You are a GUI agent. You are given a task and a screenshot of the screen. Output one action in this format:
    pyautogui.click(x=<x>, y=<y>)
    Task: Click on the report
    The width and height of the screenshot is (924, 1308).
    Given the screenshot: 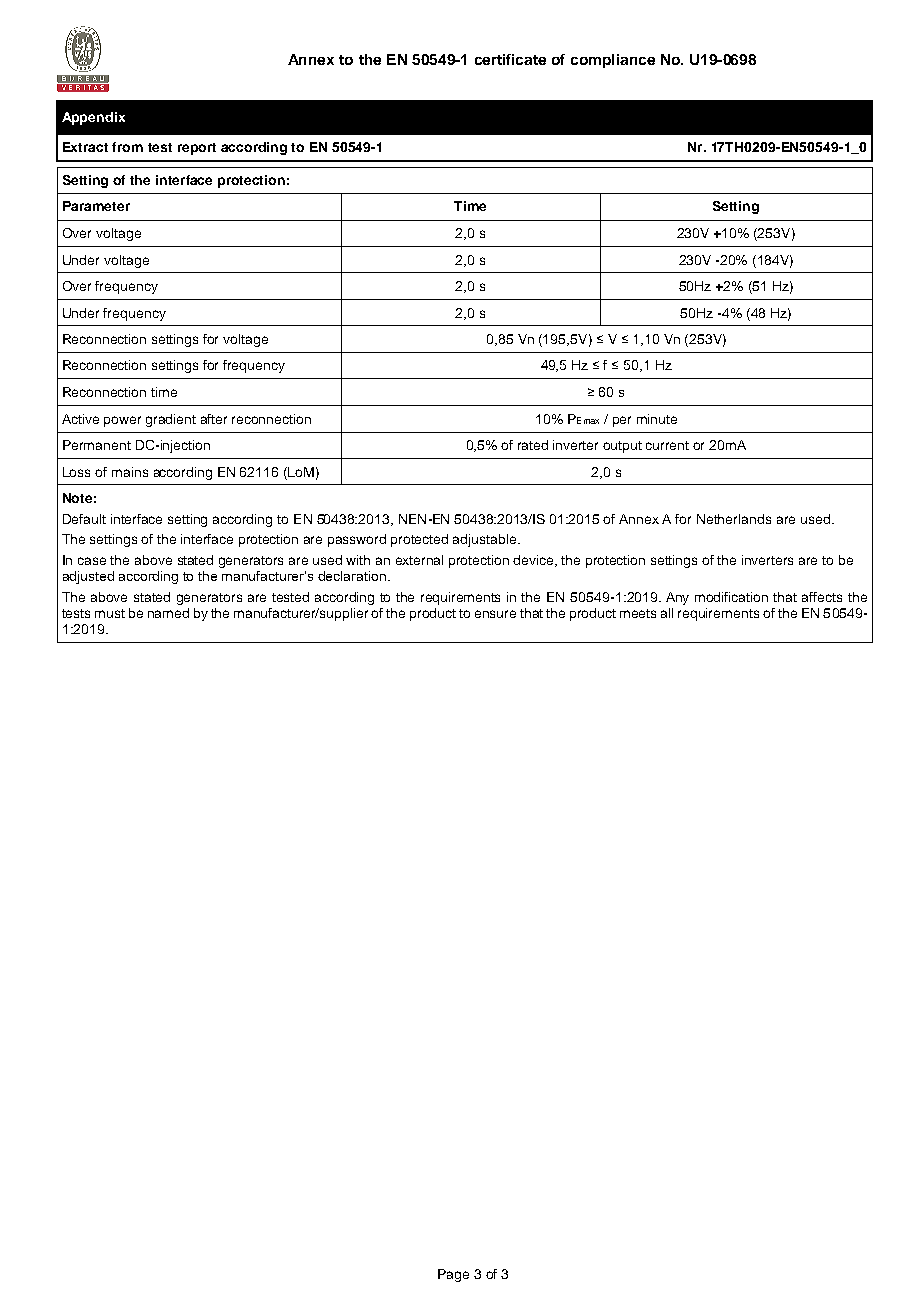 What is the action you would take?
    pyautogui.click(x=197, y=149)
